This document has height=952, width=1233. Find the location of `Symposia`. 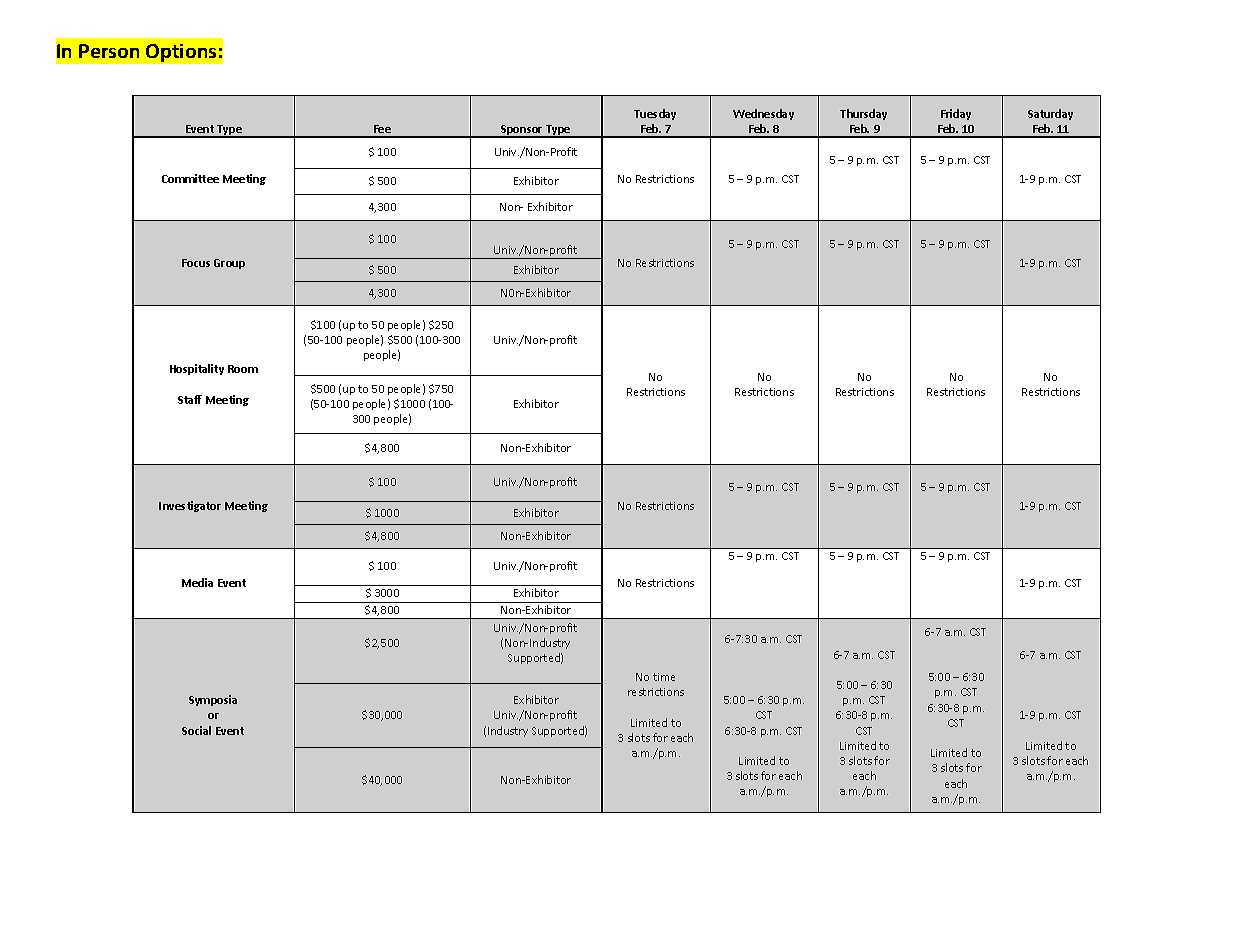

Symposia is located at coordinates (213, 700).
